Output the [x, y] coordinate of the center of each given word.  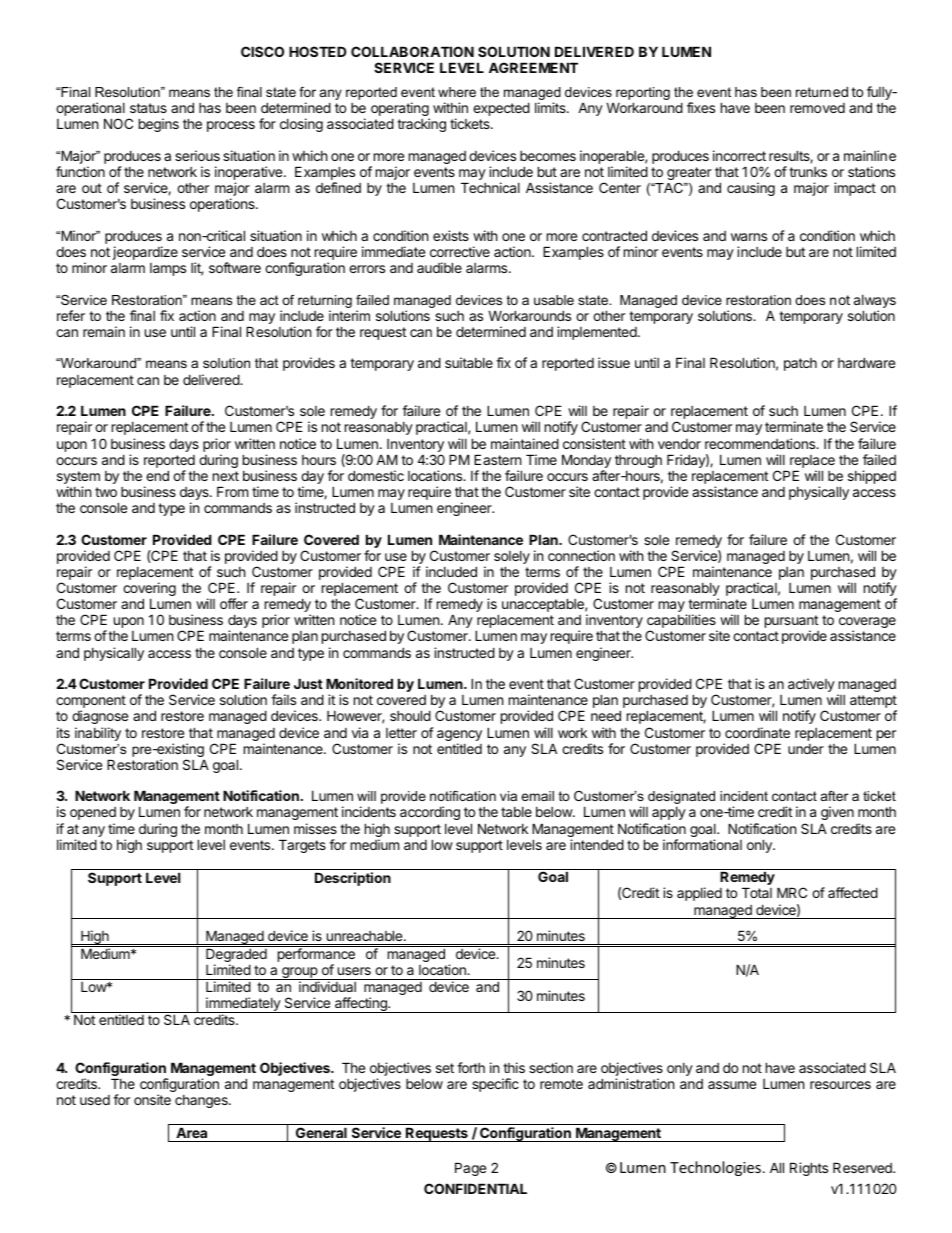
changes [202, 1101]
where [457, 92]
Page [470, 1169]
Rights [809, 1169]
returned [822, 91]
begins [159, 125]
